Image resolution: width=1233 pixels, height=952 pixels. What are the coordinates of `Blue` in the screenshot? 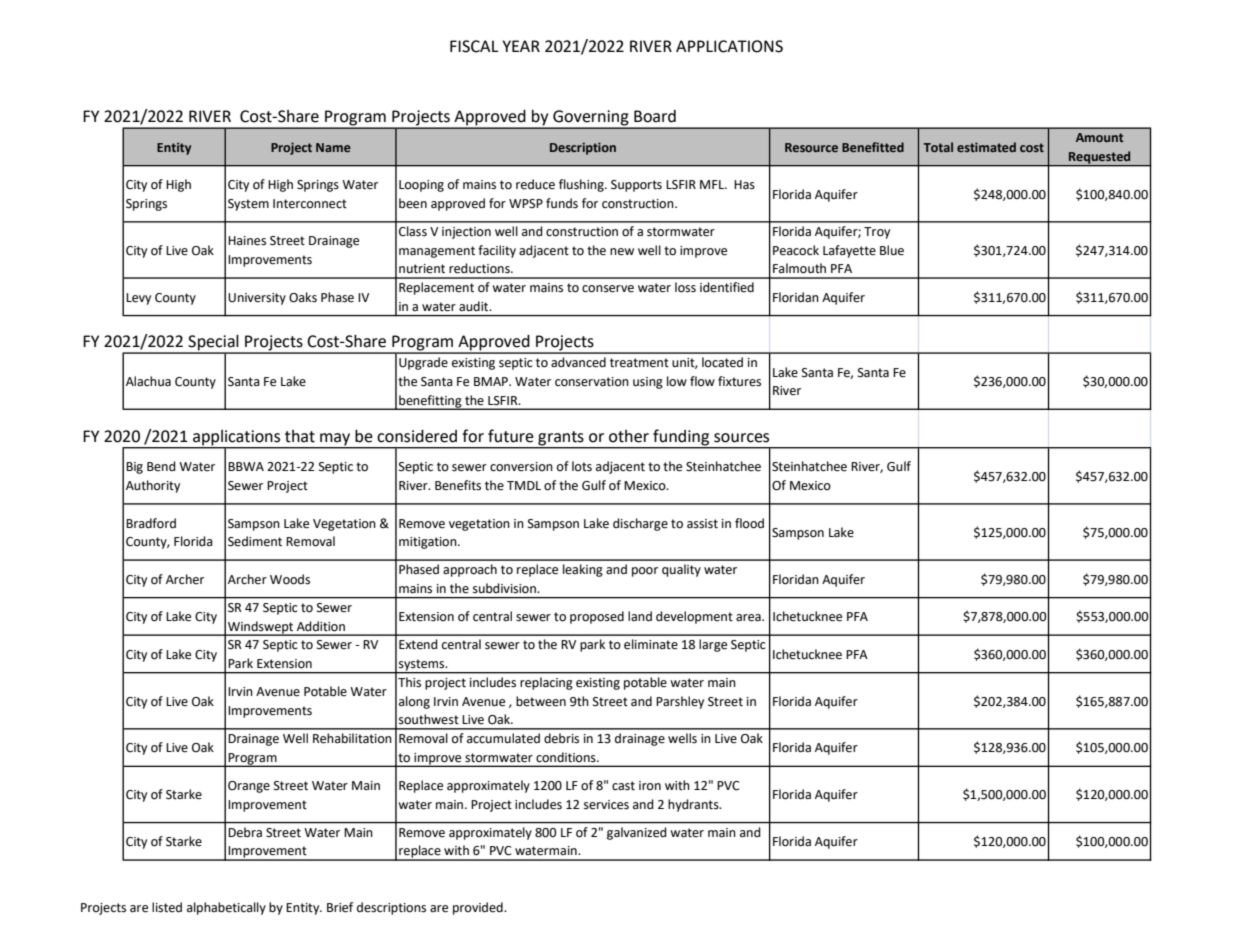 It's located at (892, 250).
